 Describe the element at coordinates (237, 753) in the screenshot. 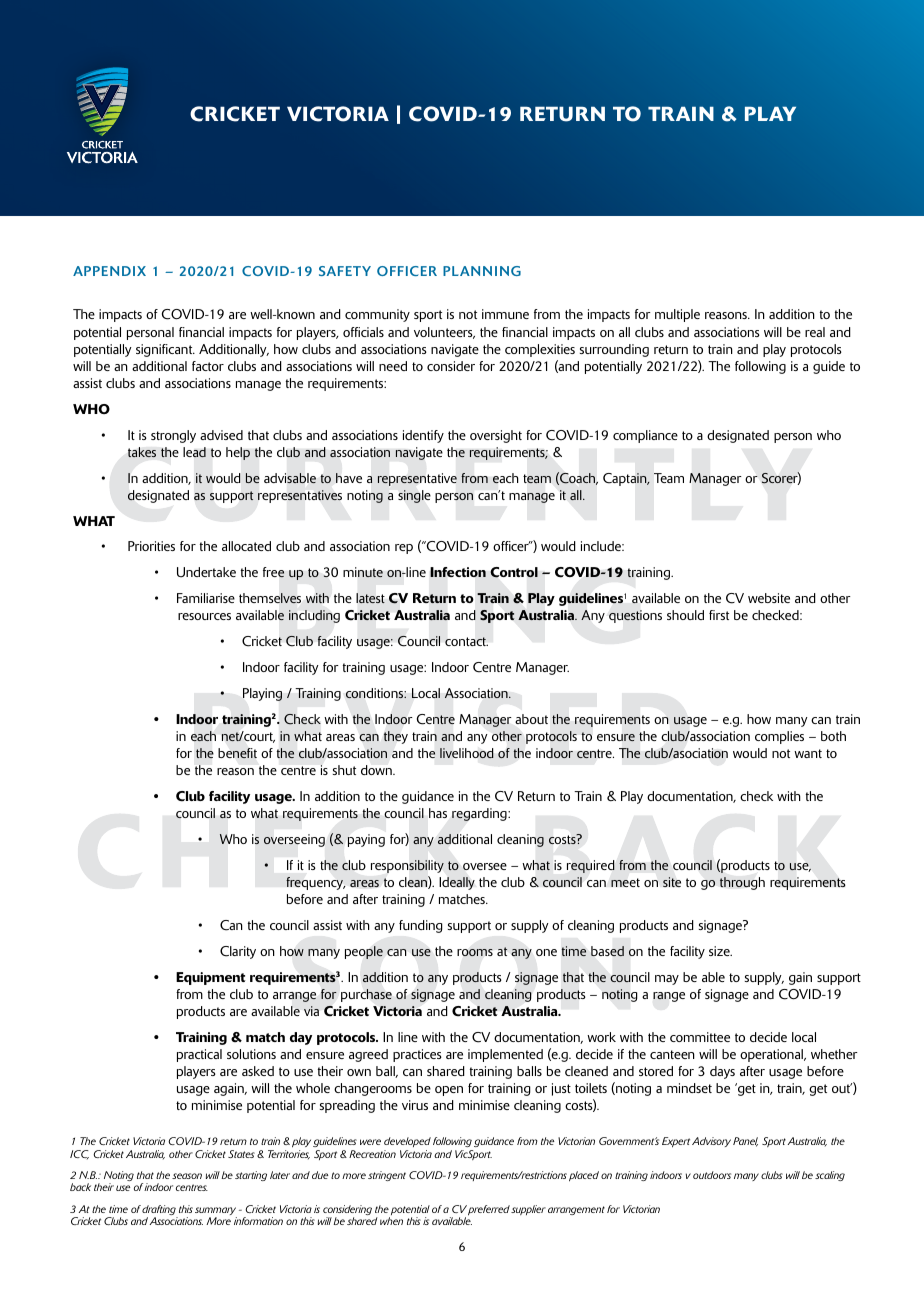

I see `benefit` at that location.
